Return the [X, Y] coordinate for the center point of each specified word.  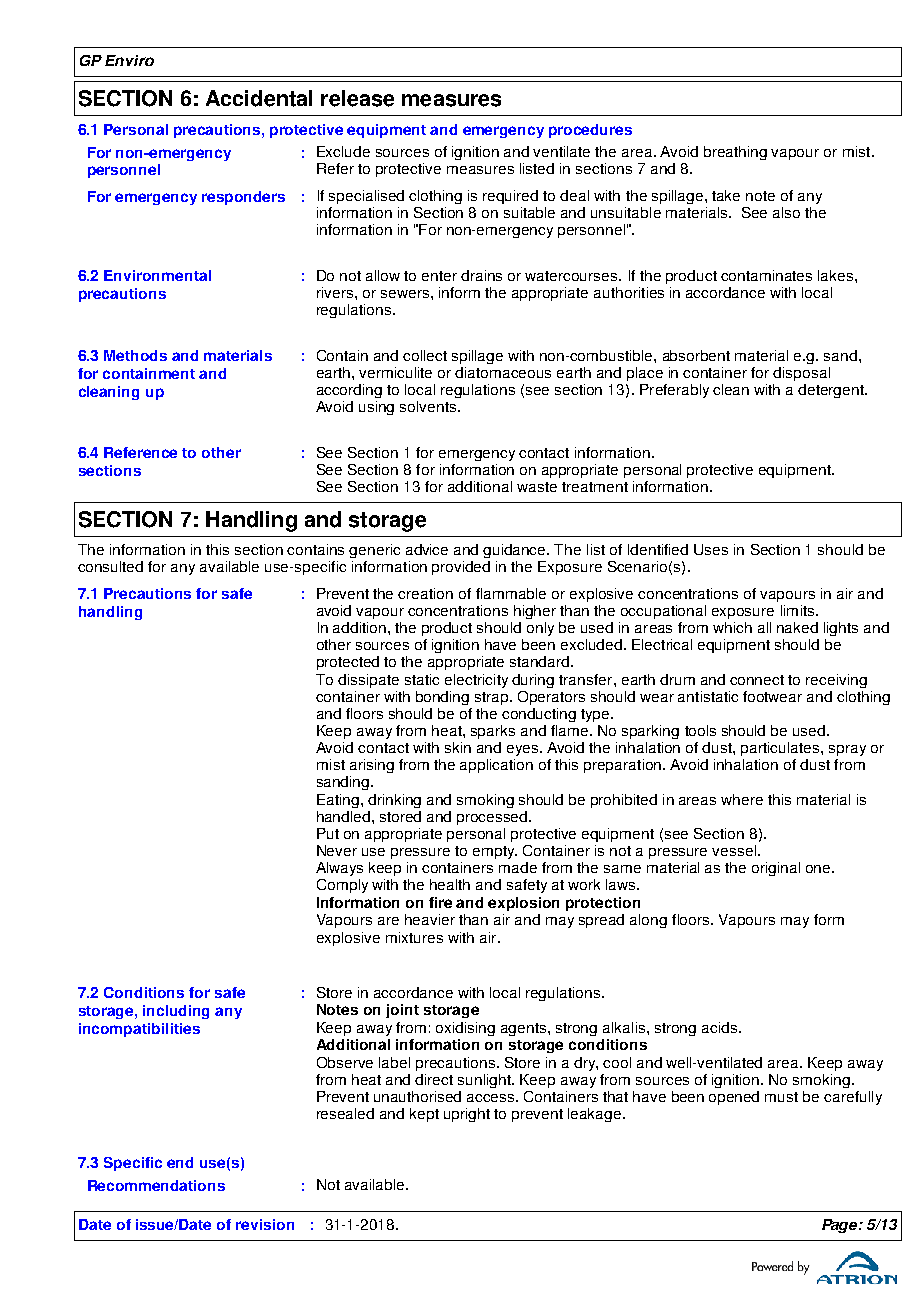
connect [757, 680]
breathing [735, 153]
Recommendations [156, 1185]
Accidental [259, 98]
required [510, 197]
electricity [476, 681]
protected [348, 663]
